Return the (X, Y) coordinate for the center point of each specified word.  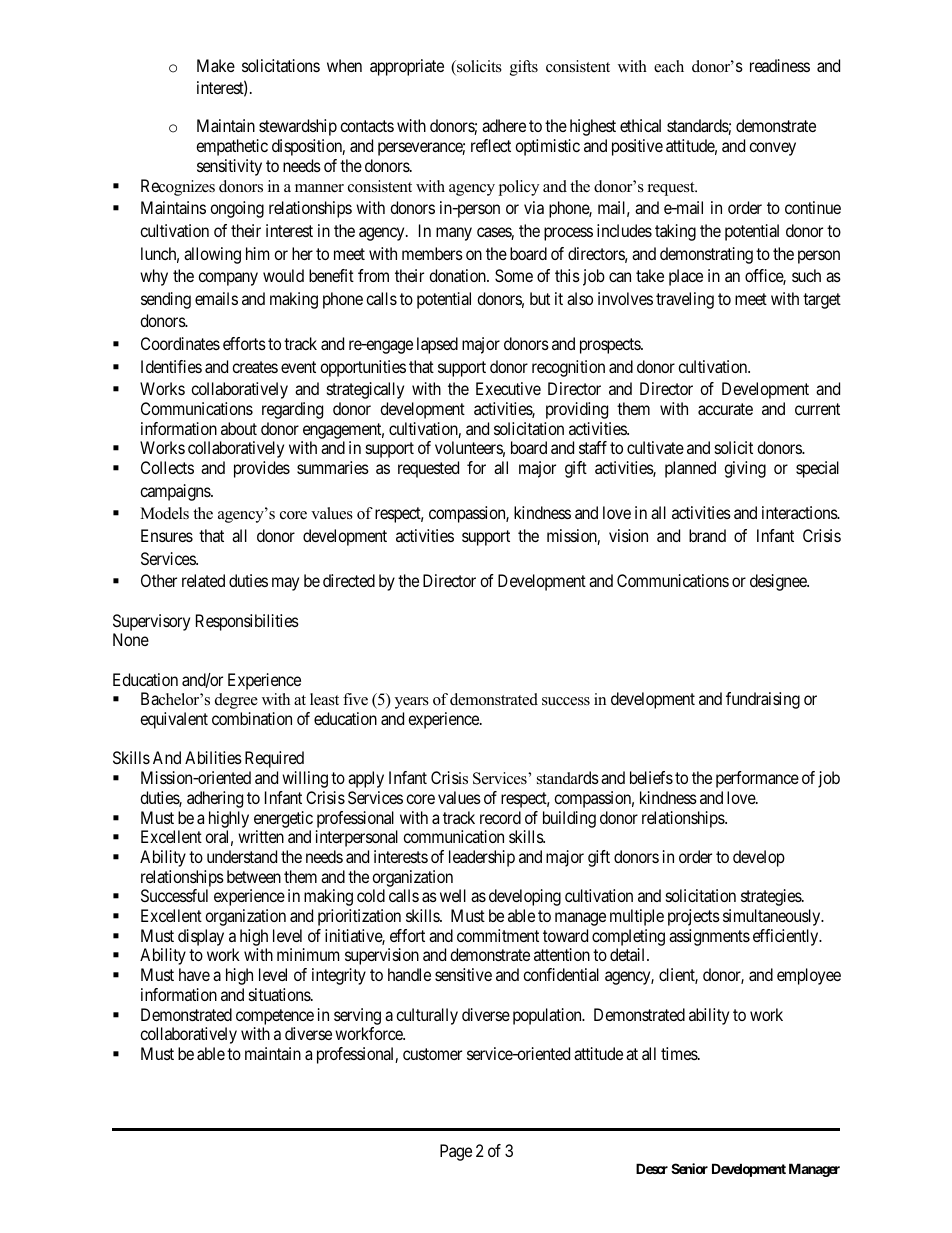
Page (456, 1152)
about (239, 428)
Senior (689, 1168)
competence (275, 1017)
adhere (504, 125)
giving (745, 469)
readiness (780, 65)
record (500, 817)
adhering (215, 799)
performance (757, 779)
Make (216, 65)
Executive (508, 388)
